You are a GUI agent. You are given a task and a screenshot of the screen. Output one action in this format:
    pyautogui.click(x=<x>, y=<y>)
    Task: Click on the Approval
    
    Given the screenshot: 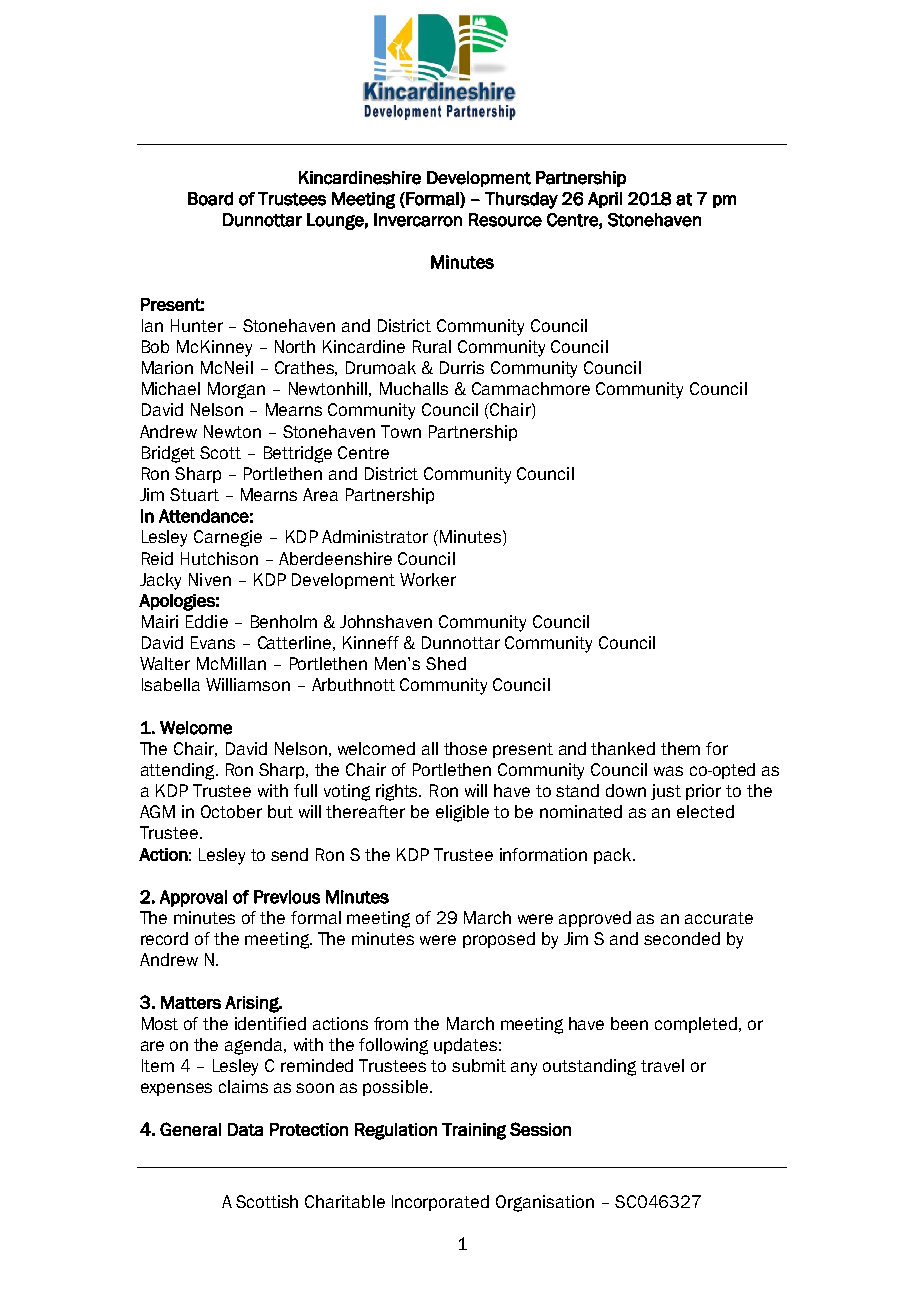 What is the action you would take?
    pyautogui.click(x=193, y=898)
